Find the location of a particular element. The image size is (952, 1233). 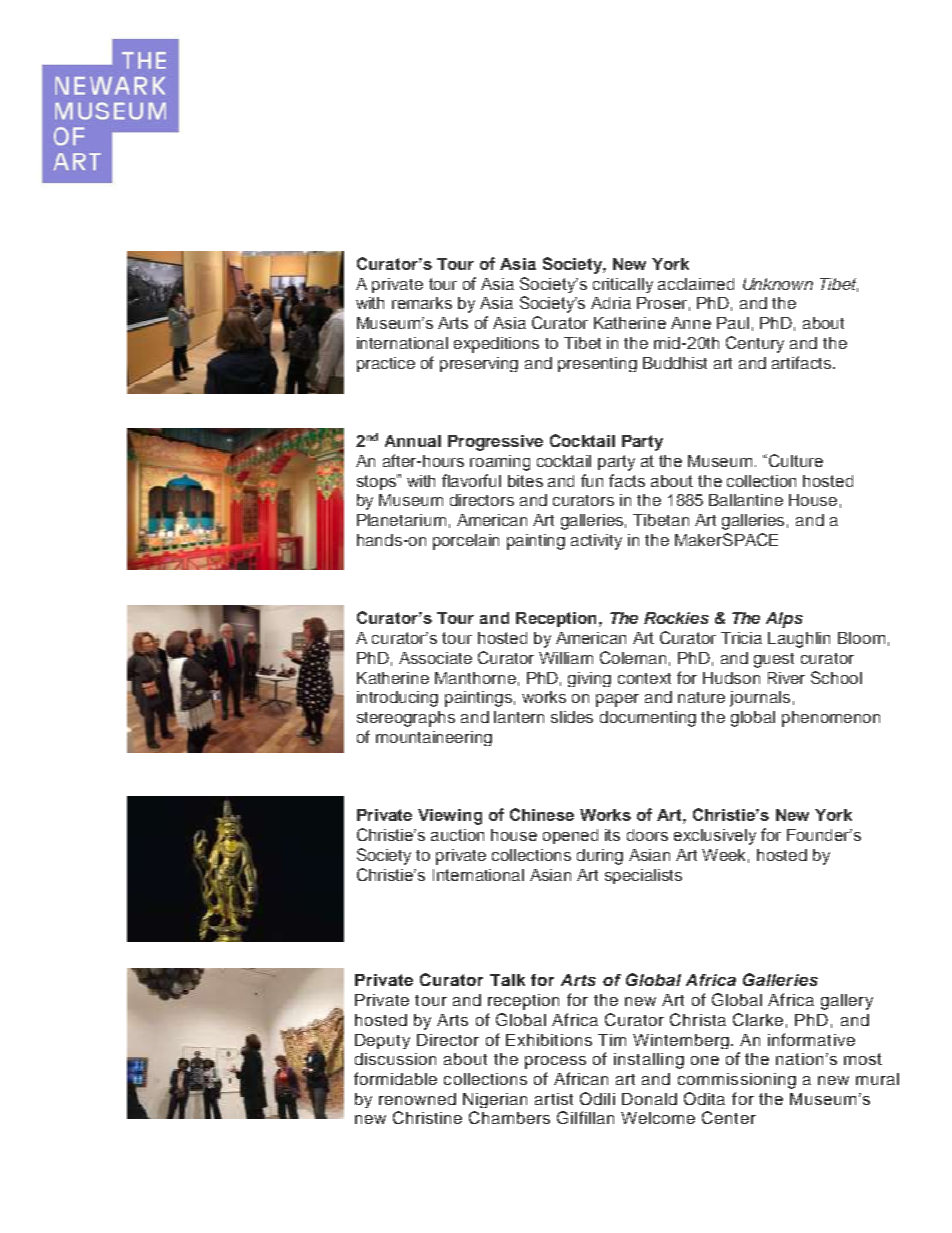

remarks is located at coordinates (422, 303).
